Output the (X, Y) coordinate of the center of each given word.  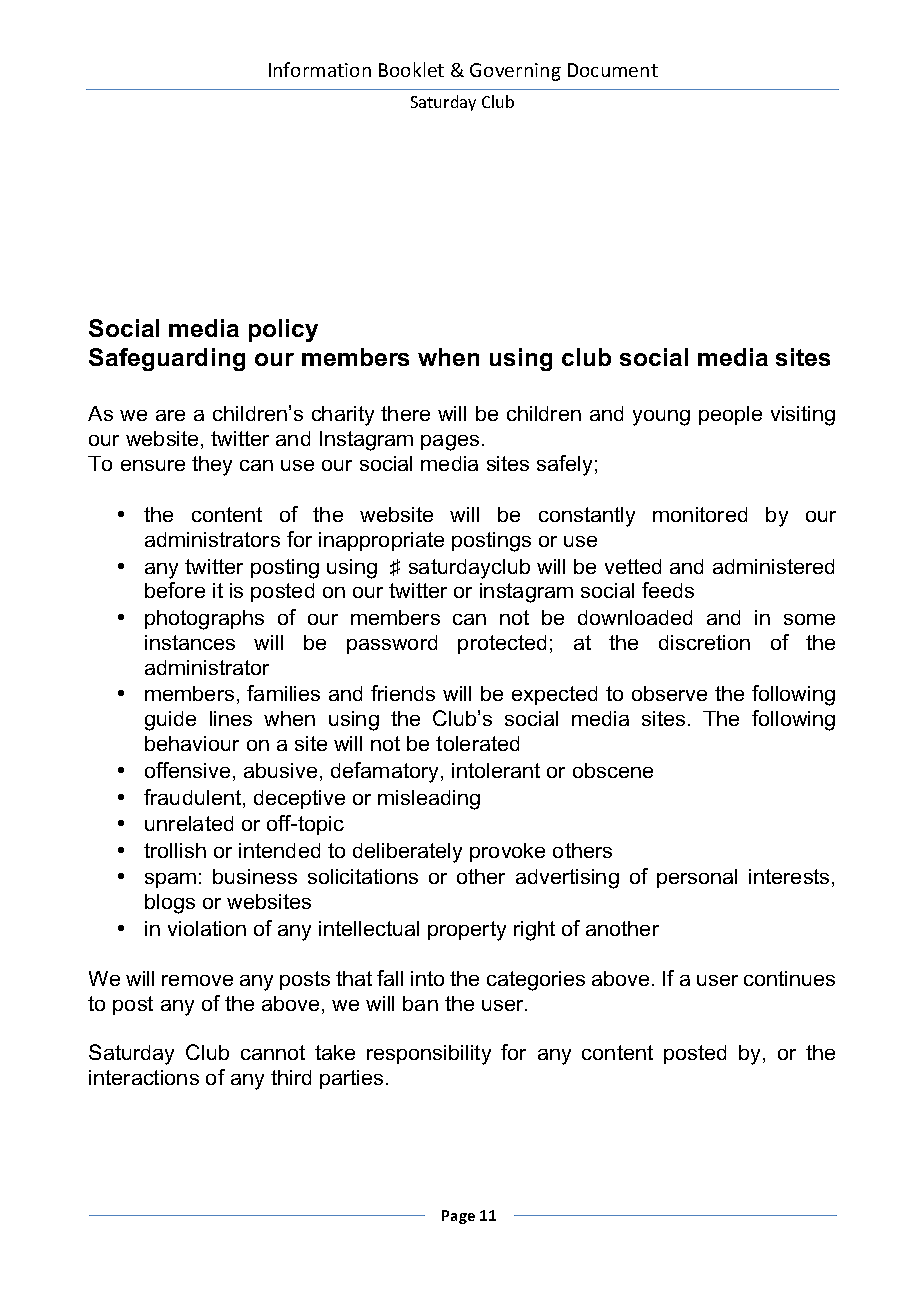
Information (320, 69)
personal (697, 878)
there (405, 413)
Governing (515, 72)
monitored (700, 514)
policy (283, 330)
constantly (587, 517)
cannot (273, 1052)
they (212, 466)
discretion (704, 642)
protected (502, 644)
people (730, 415)
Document (613, 70)
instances (190, 642)
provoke (507, 852)
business (255, 876)
